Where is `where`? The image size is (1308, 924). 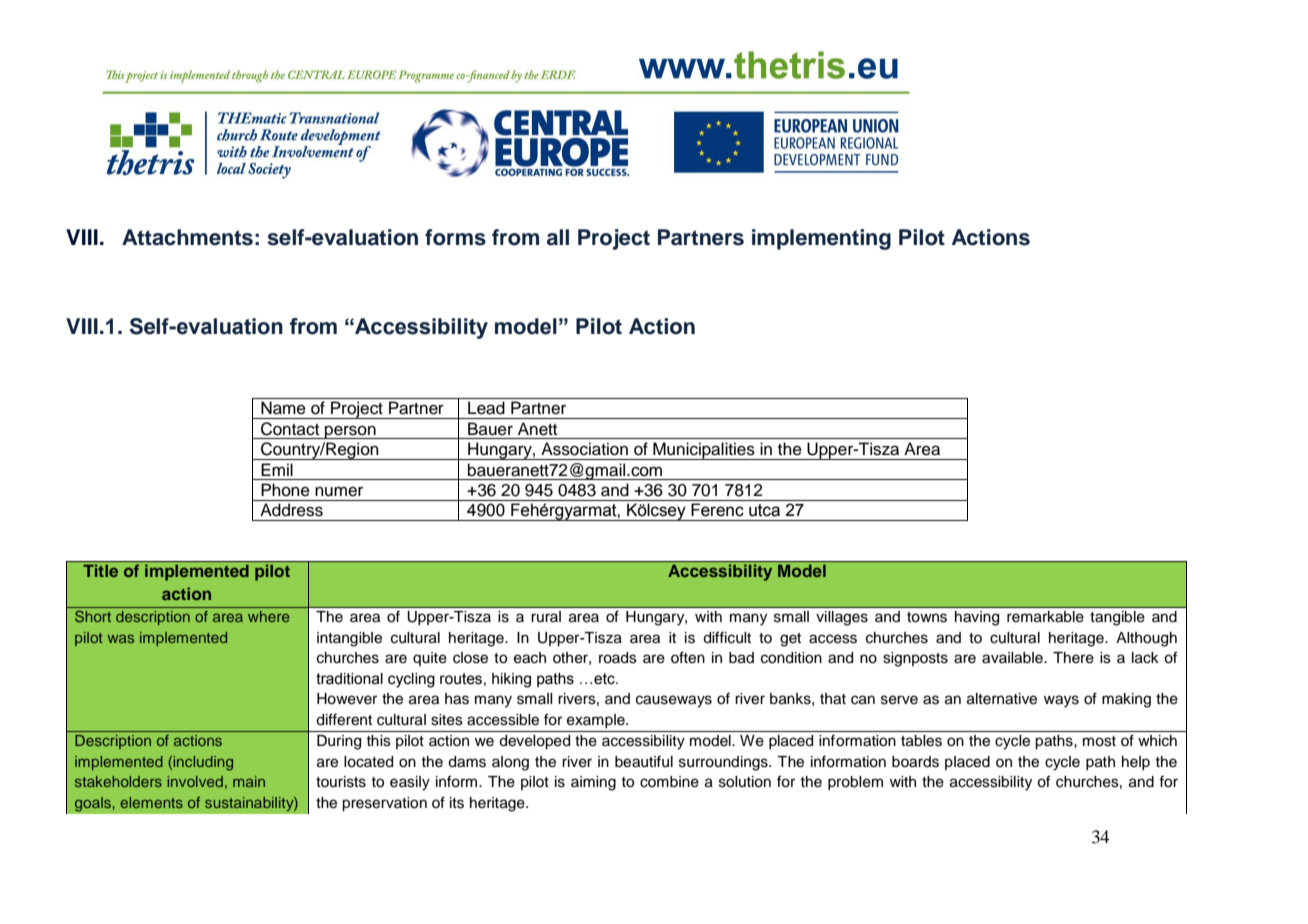
where is located at coordinates (268, 616).
